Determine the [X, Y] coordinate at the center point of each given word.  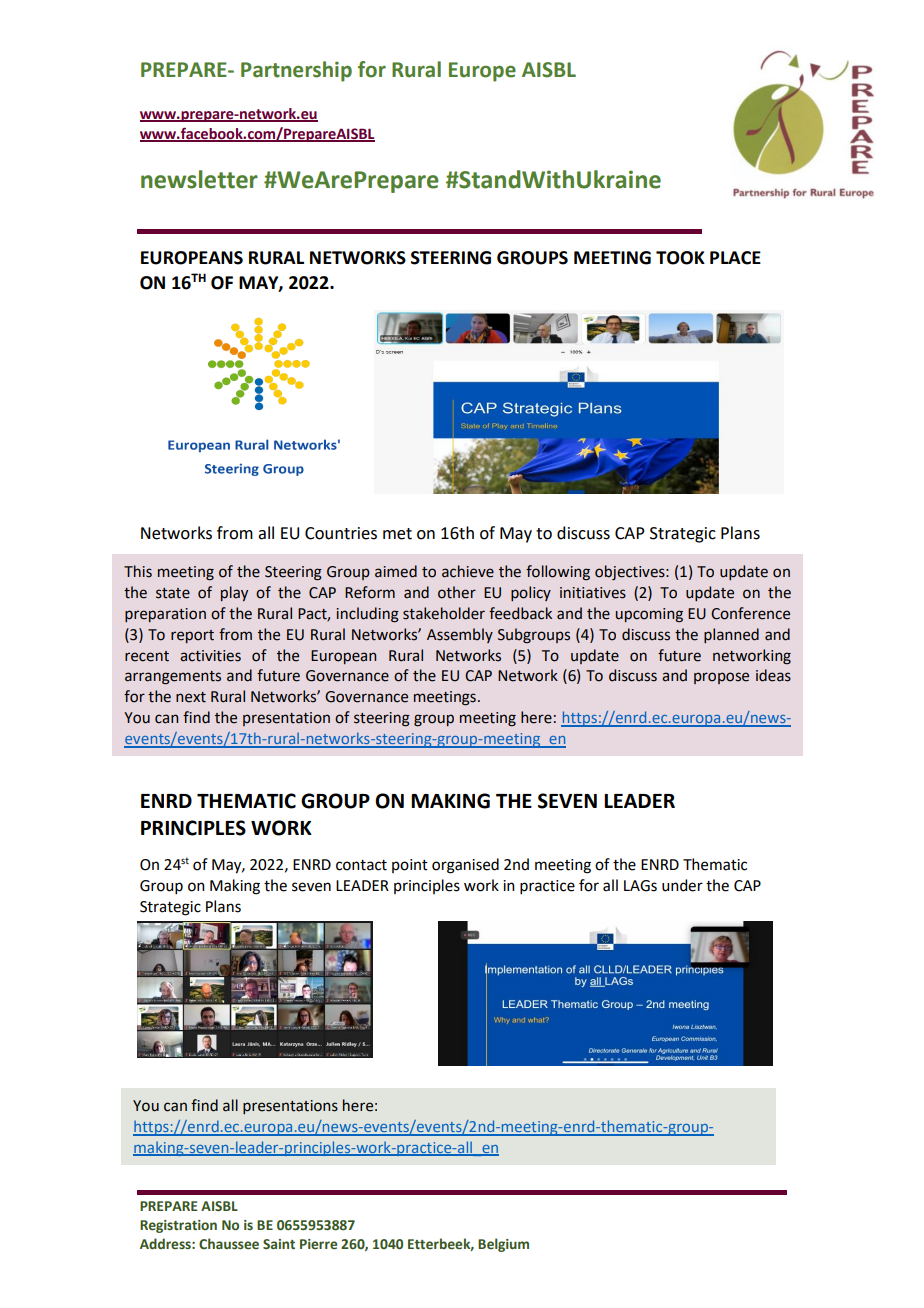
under [682, 885]
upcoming [649, 615]
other [457, 592]
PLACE [735, 258]
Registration [178, 1226]
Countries [341, 533]
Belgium [503, 1245]
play [234, 593]
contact [361, 865]
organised [465, 866]
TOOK [680, 258]
